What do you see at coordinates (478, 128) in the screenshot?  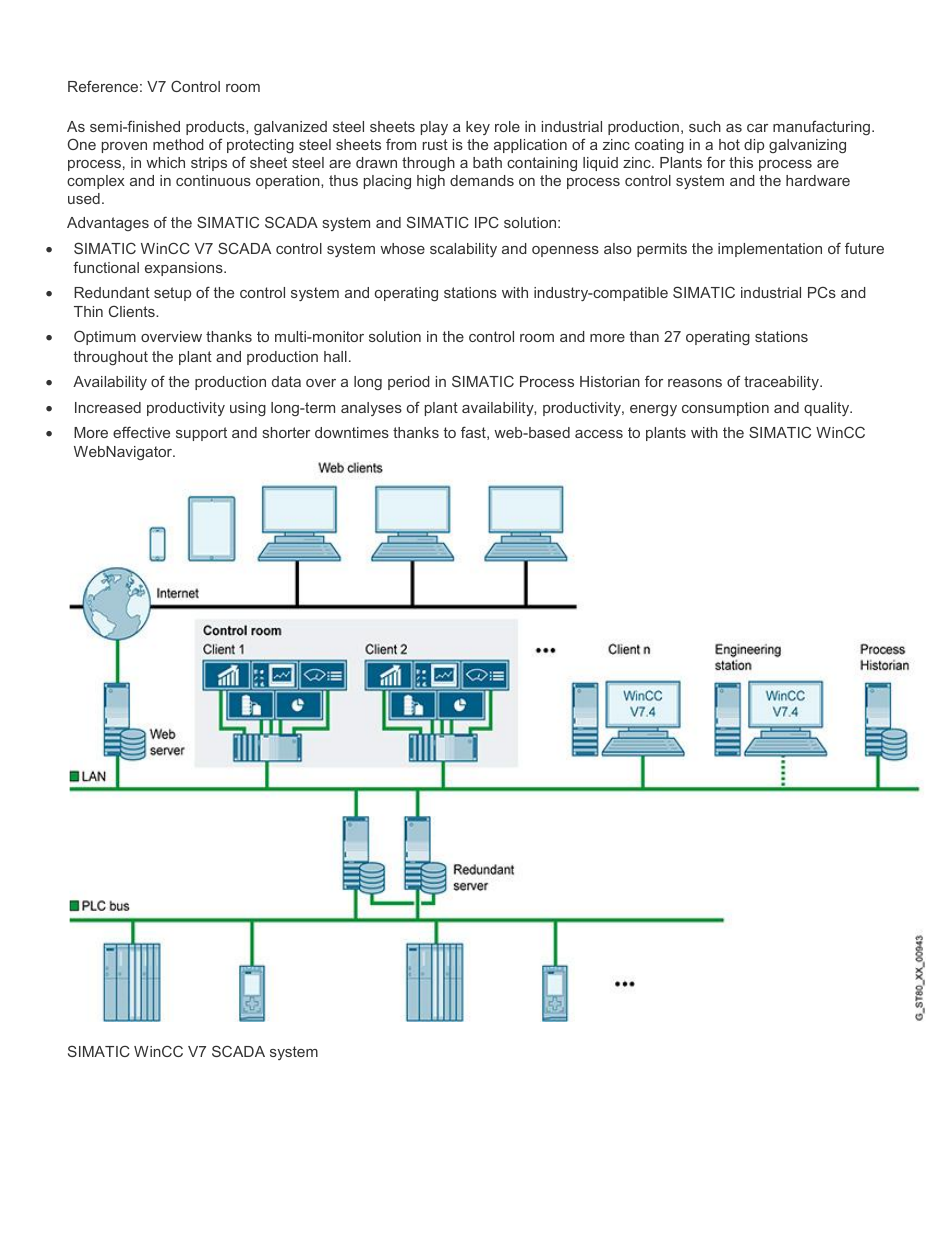 I see `key` at bounding box center [478, 128].
